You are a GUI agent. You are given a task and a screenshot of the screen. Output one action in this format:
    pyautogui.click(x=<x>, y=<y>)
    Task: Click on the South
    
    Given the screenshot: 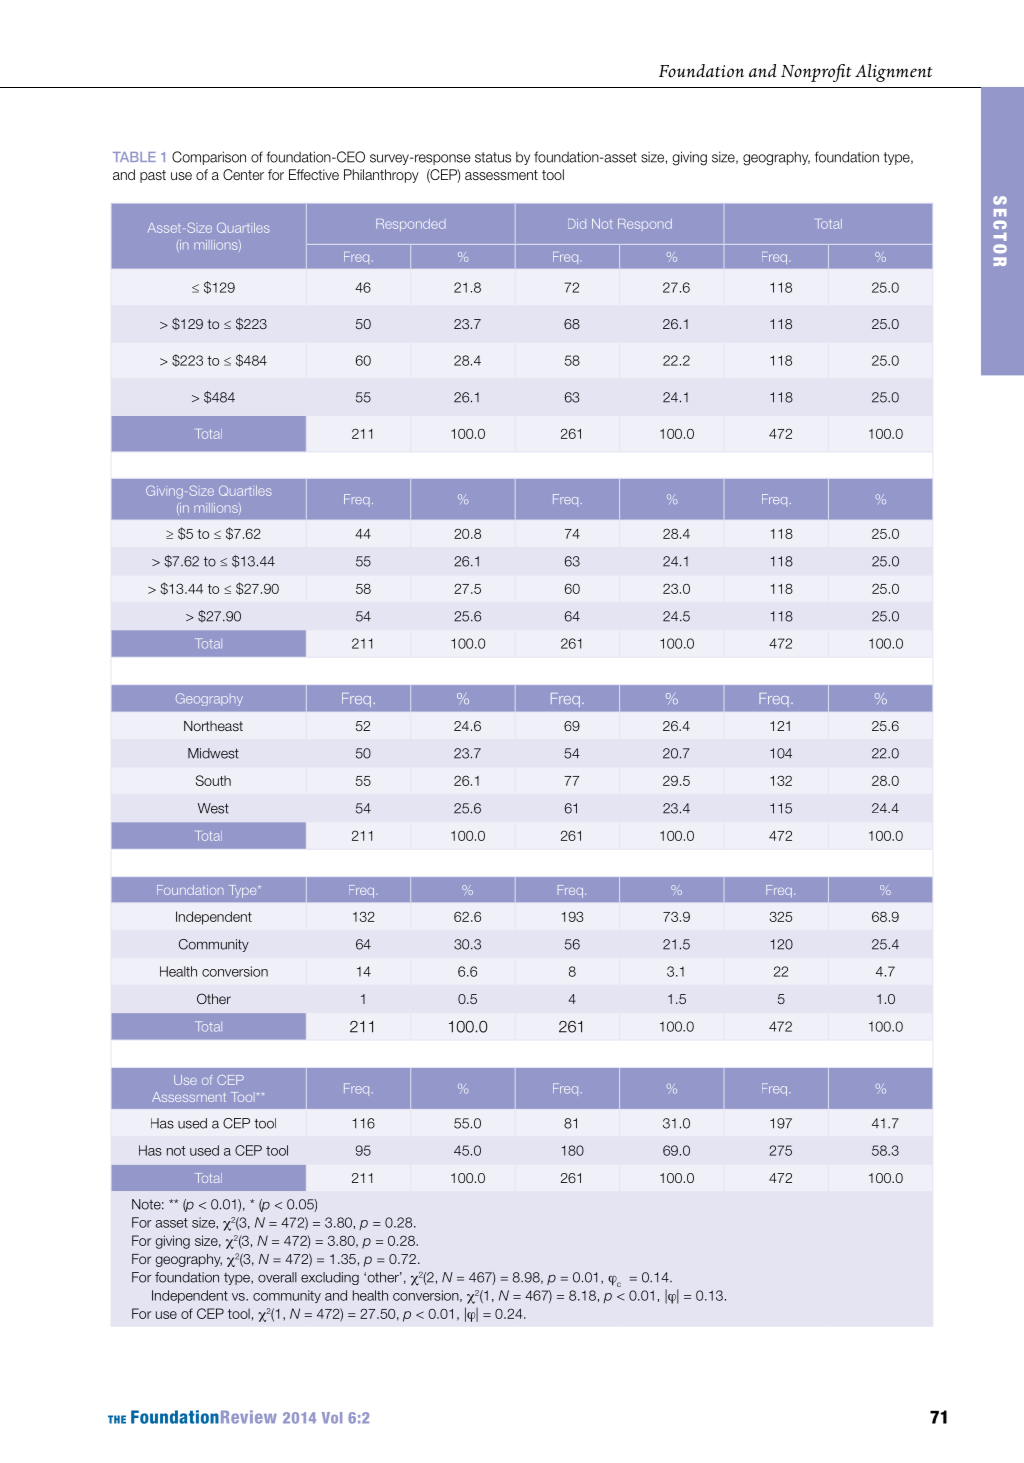 What is the action you would take?
    pyautogui.click(x=213, y=780)
